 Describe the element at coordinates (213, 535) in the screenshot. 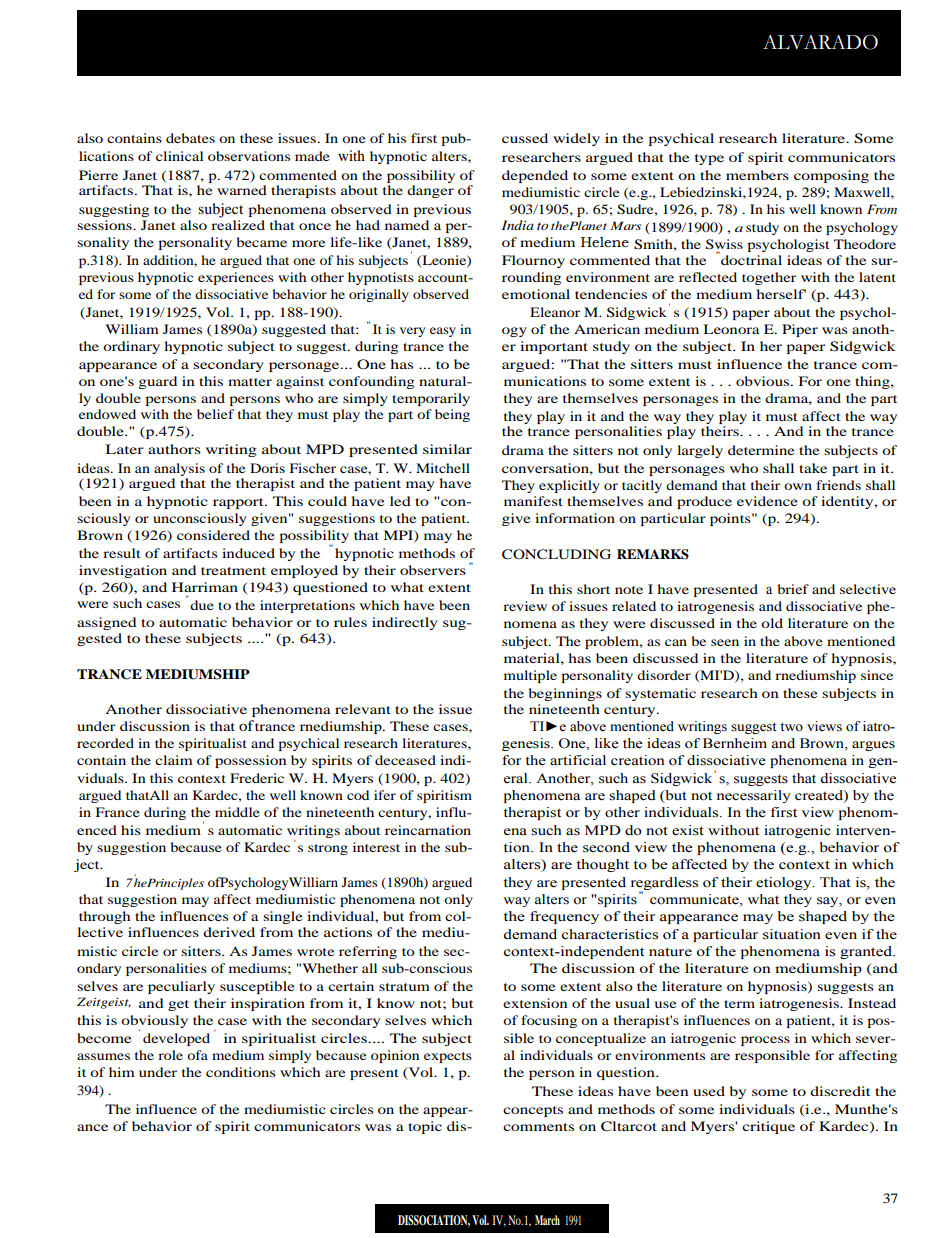

I see `considered` at that location.
